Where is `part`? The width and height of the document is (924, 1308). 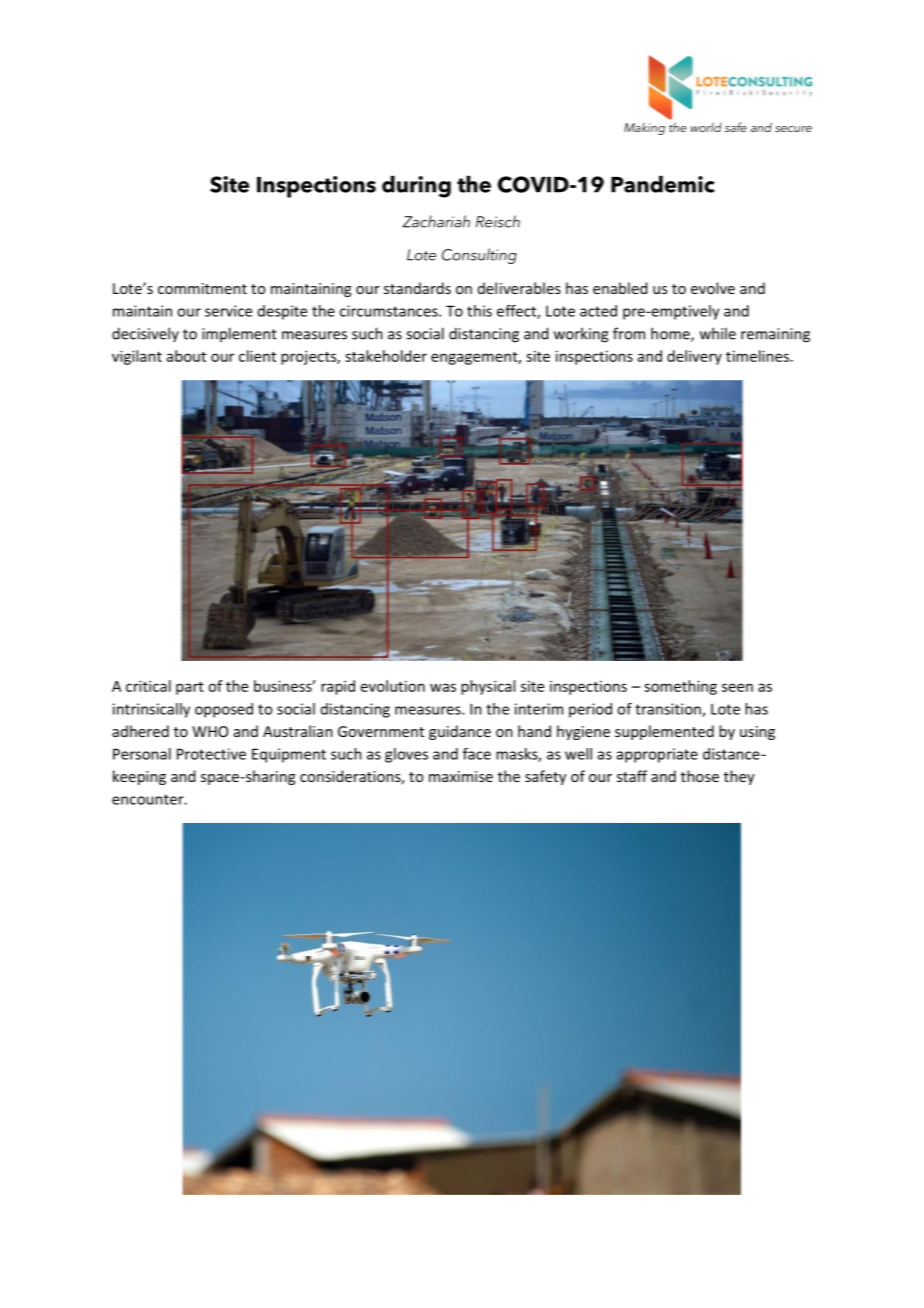 part is located at coordinates (190, 688).
